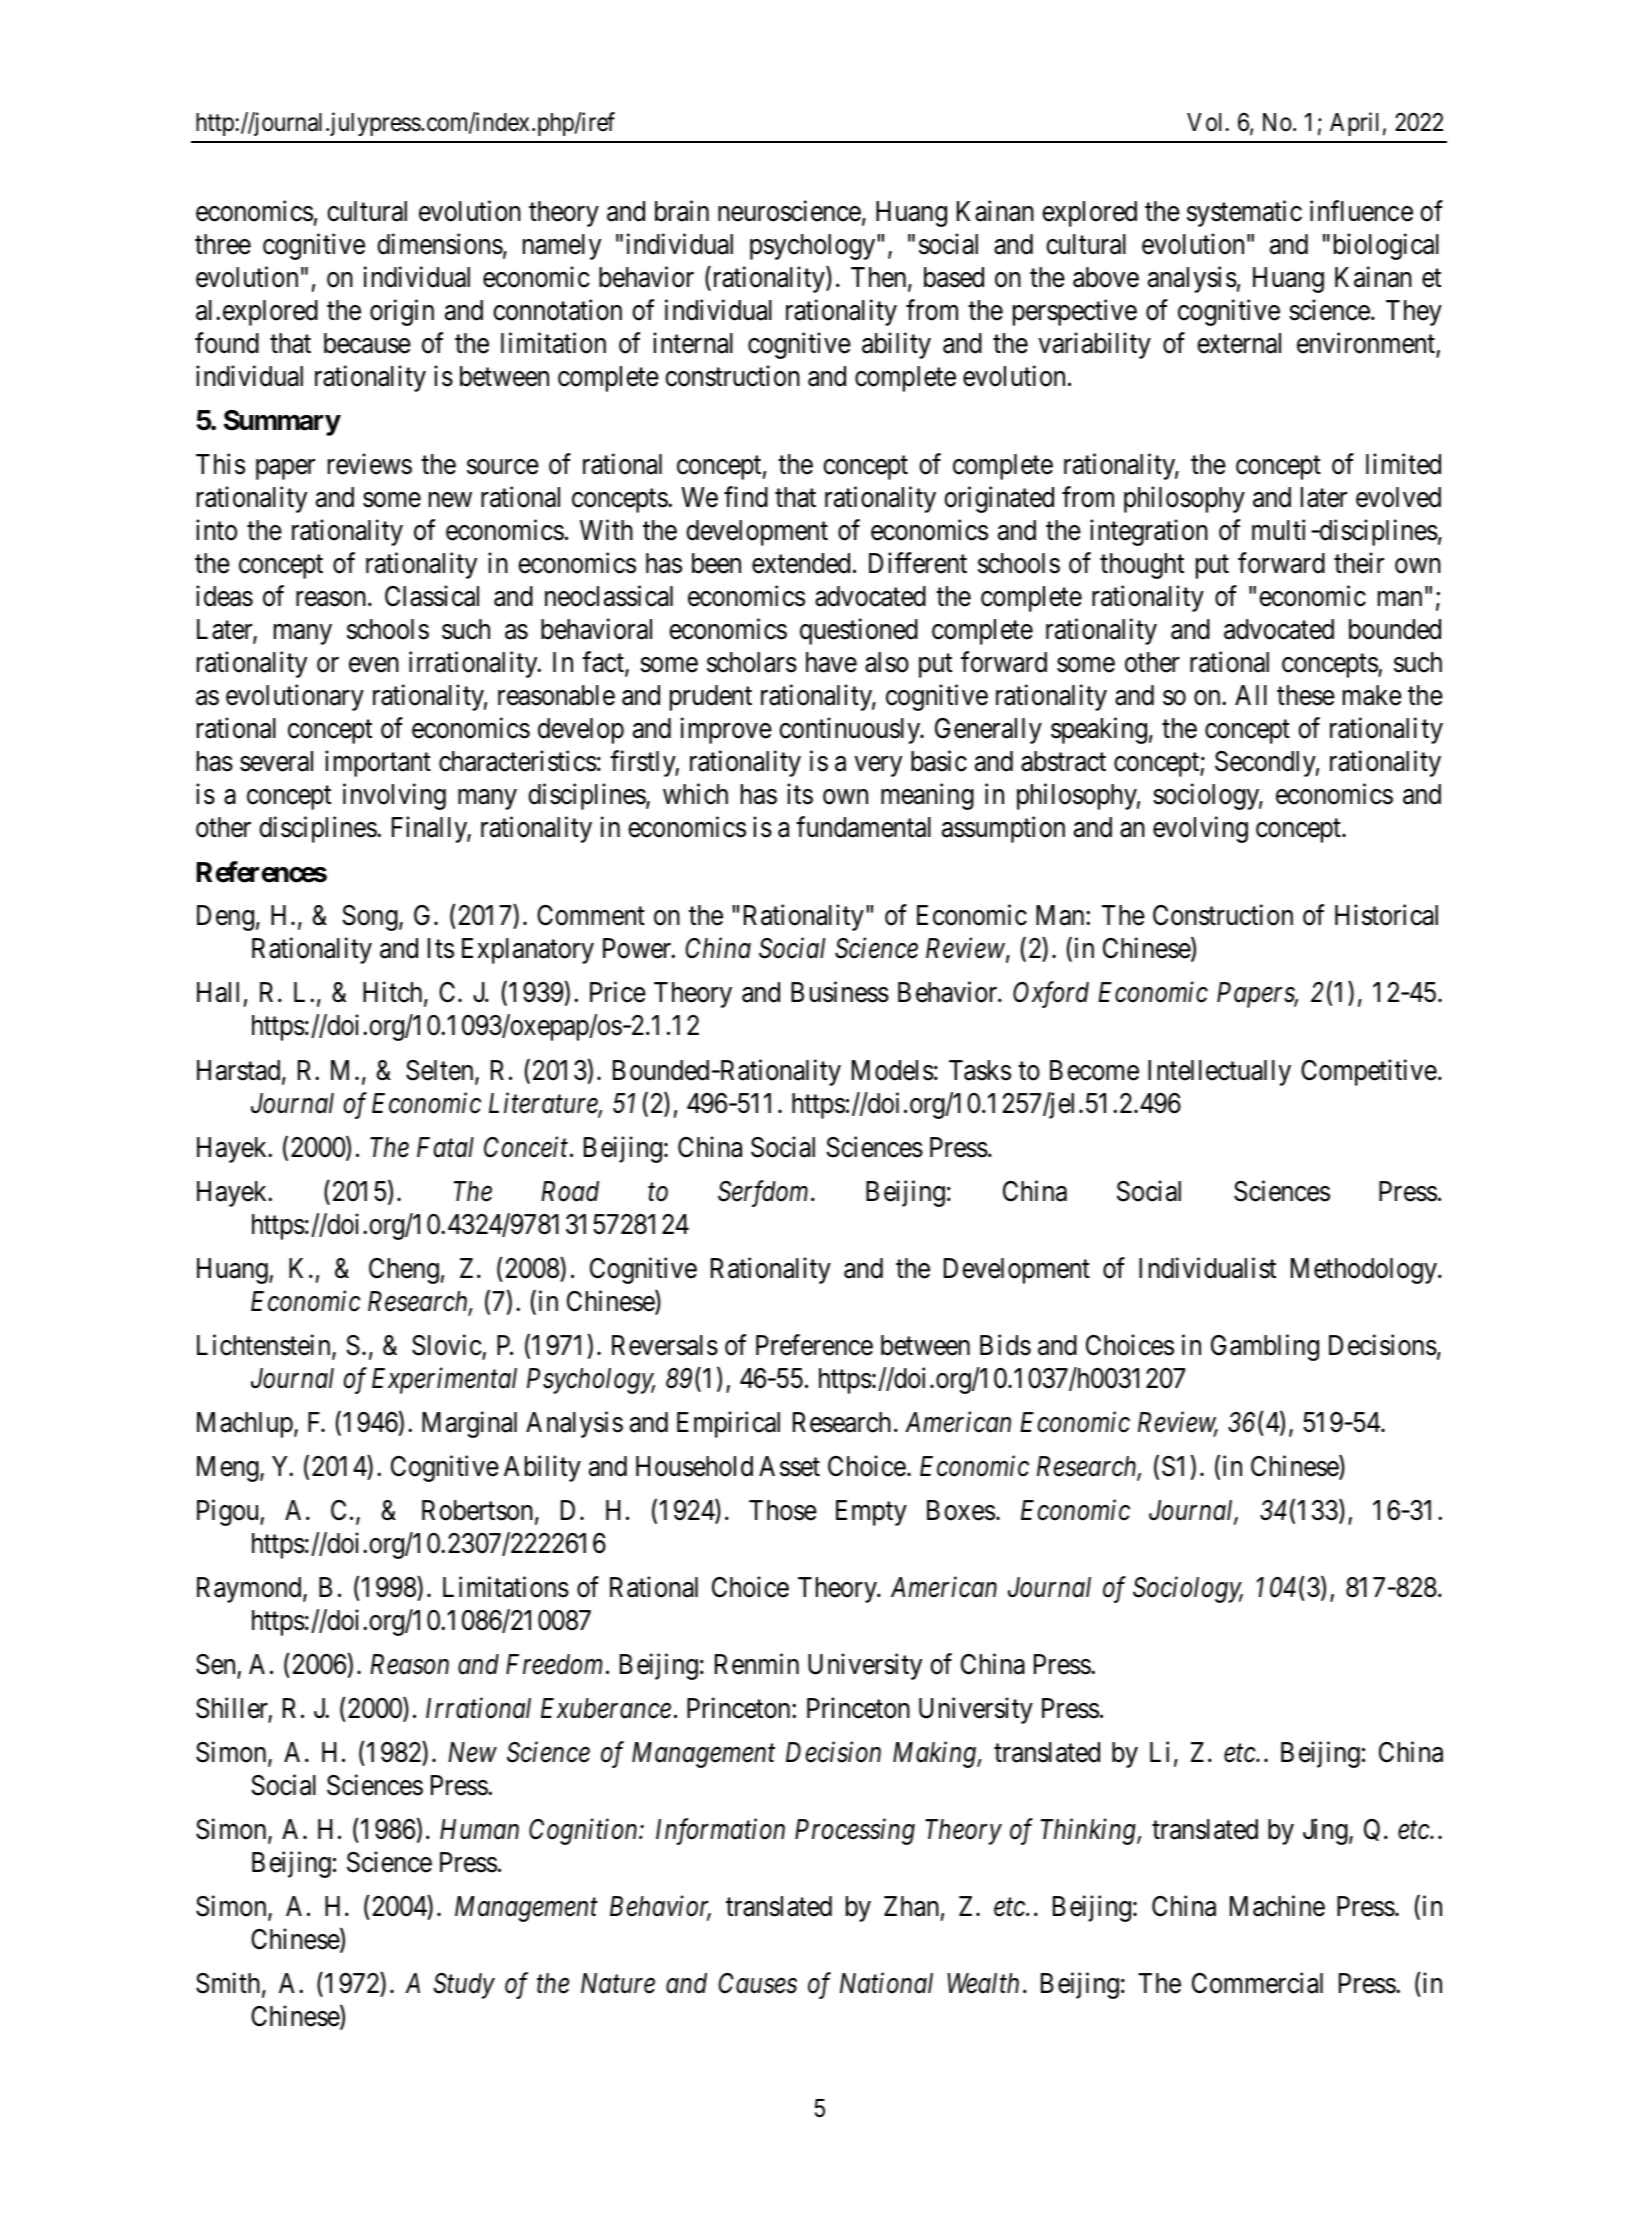 Image resolution: width=1638 pixels, height=2223 pixels. I want to click on because, so click(367, 343).
